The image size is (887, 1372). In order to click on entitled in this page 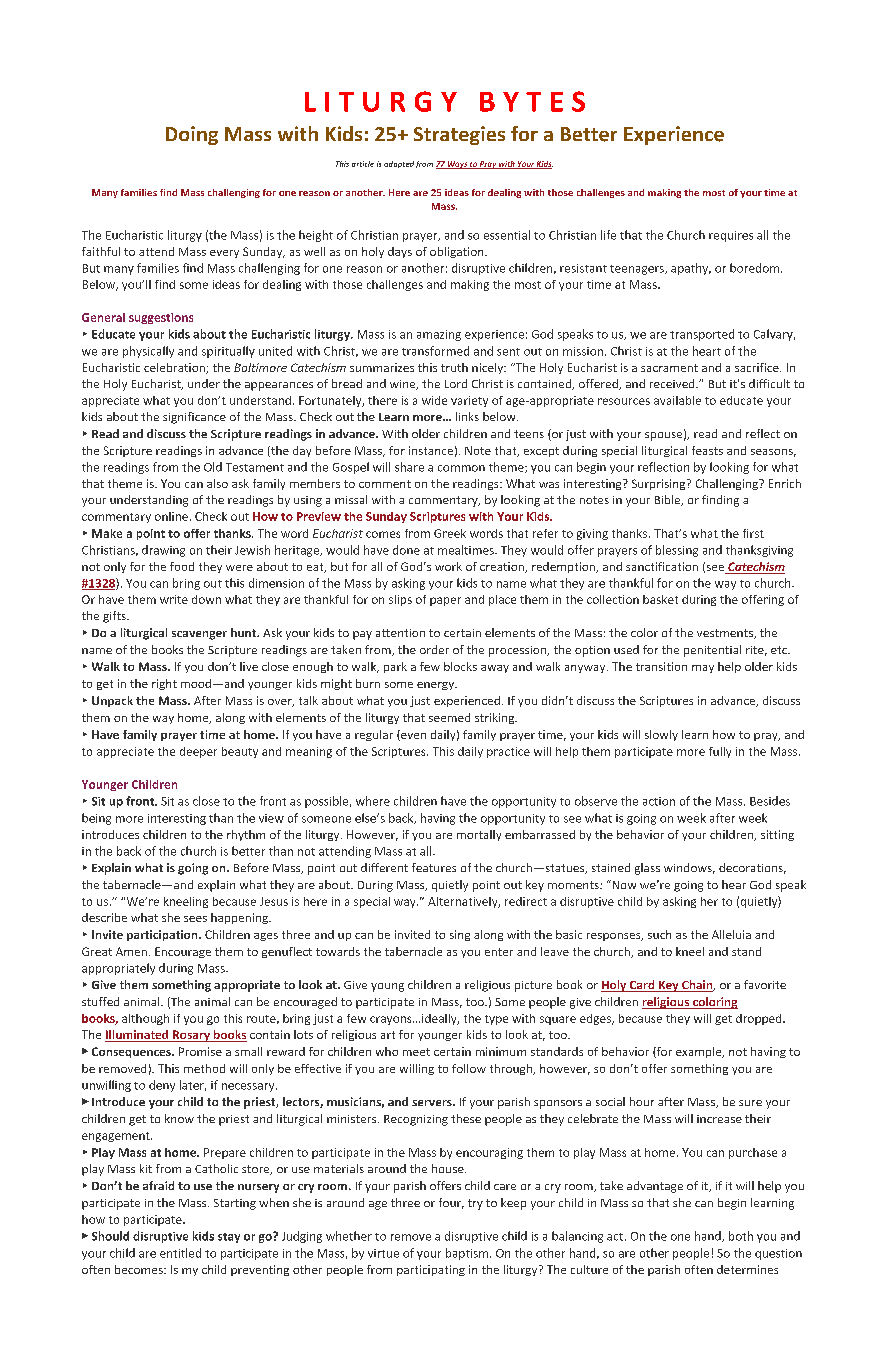, I will do `click(180, 1253)`.
